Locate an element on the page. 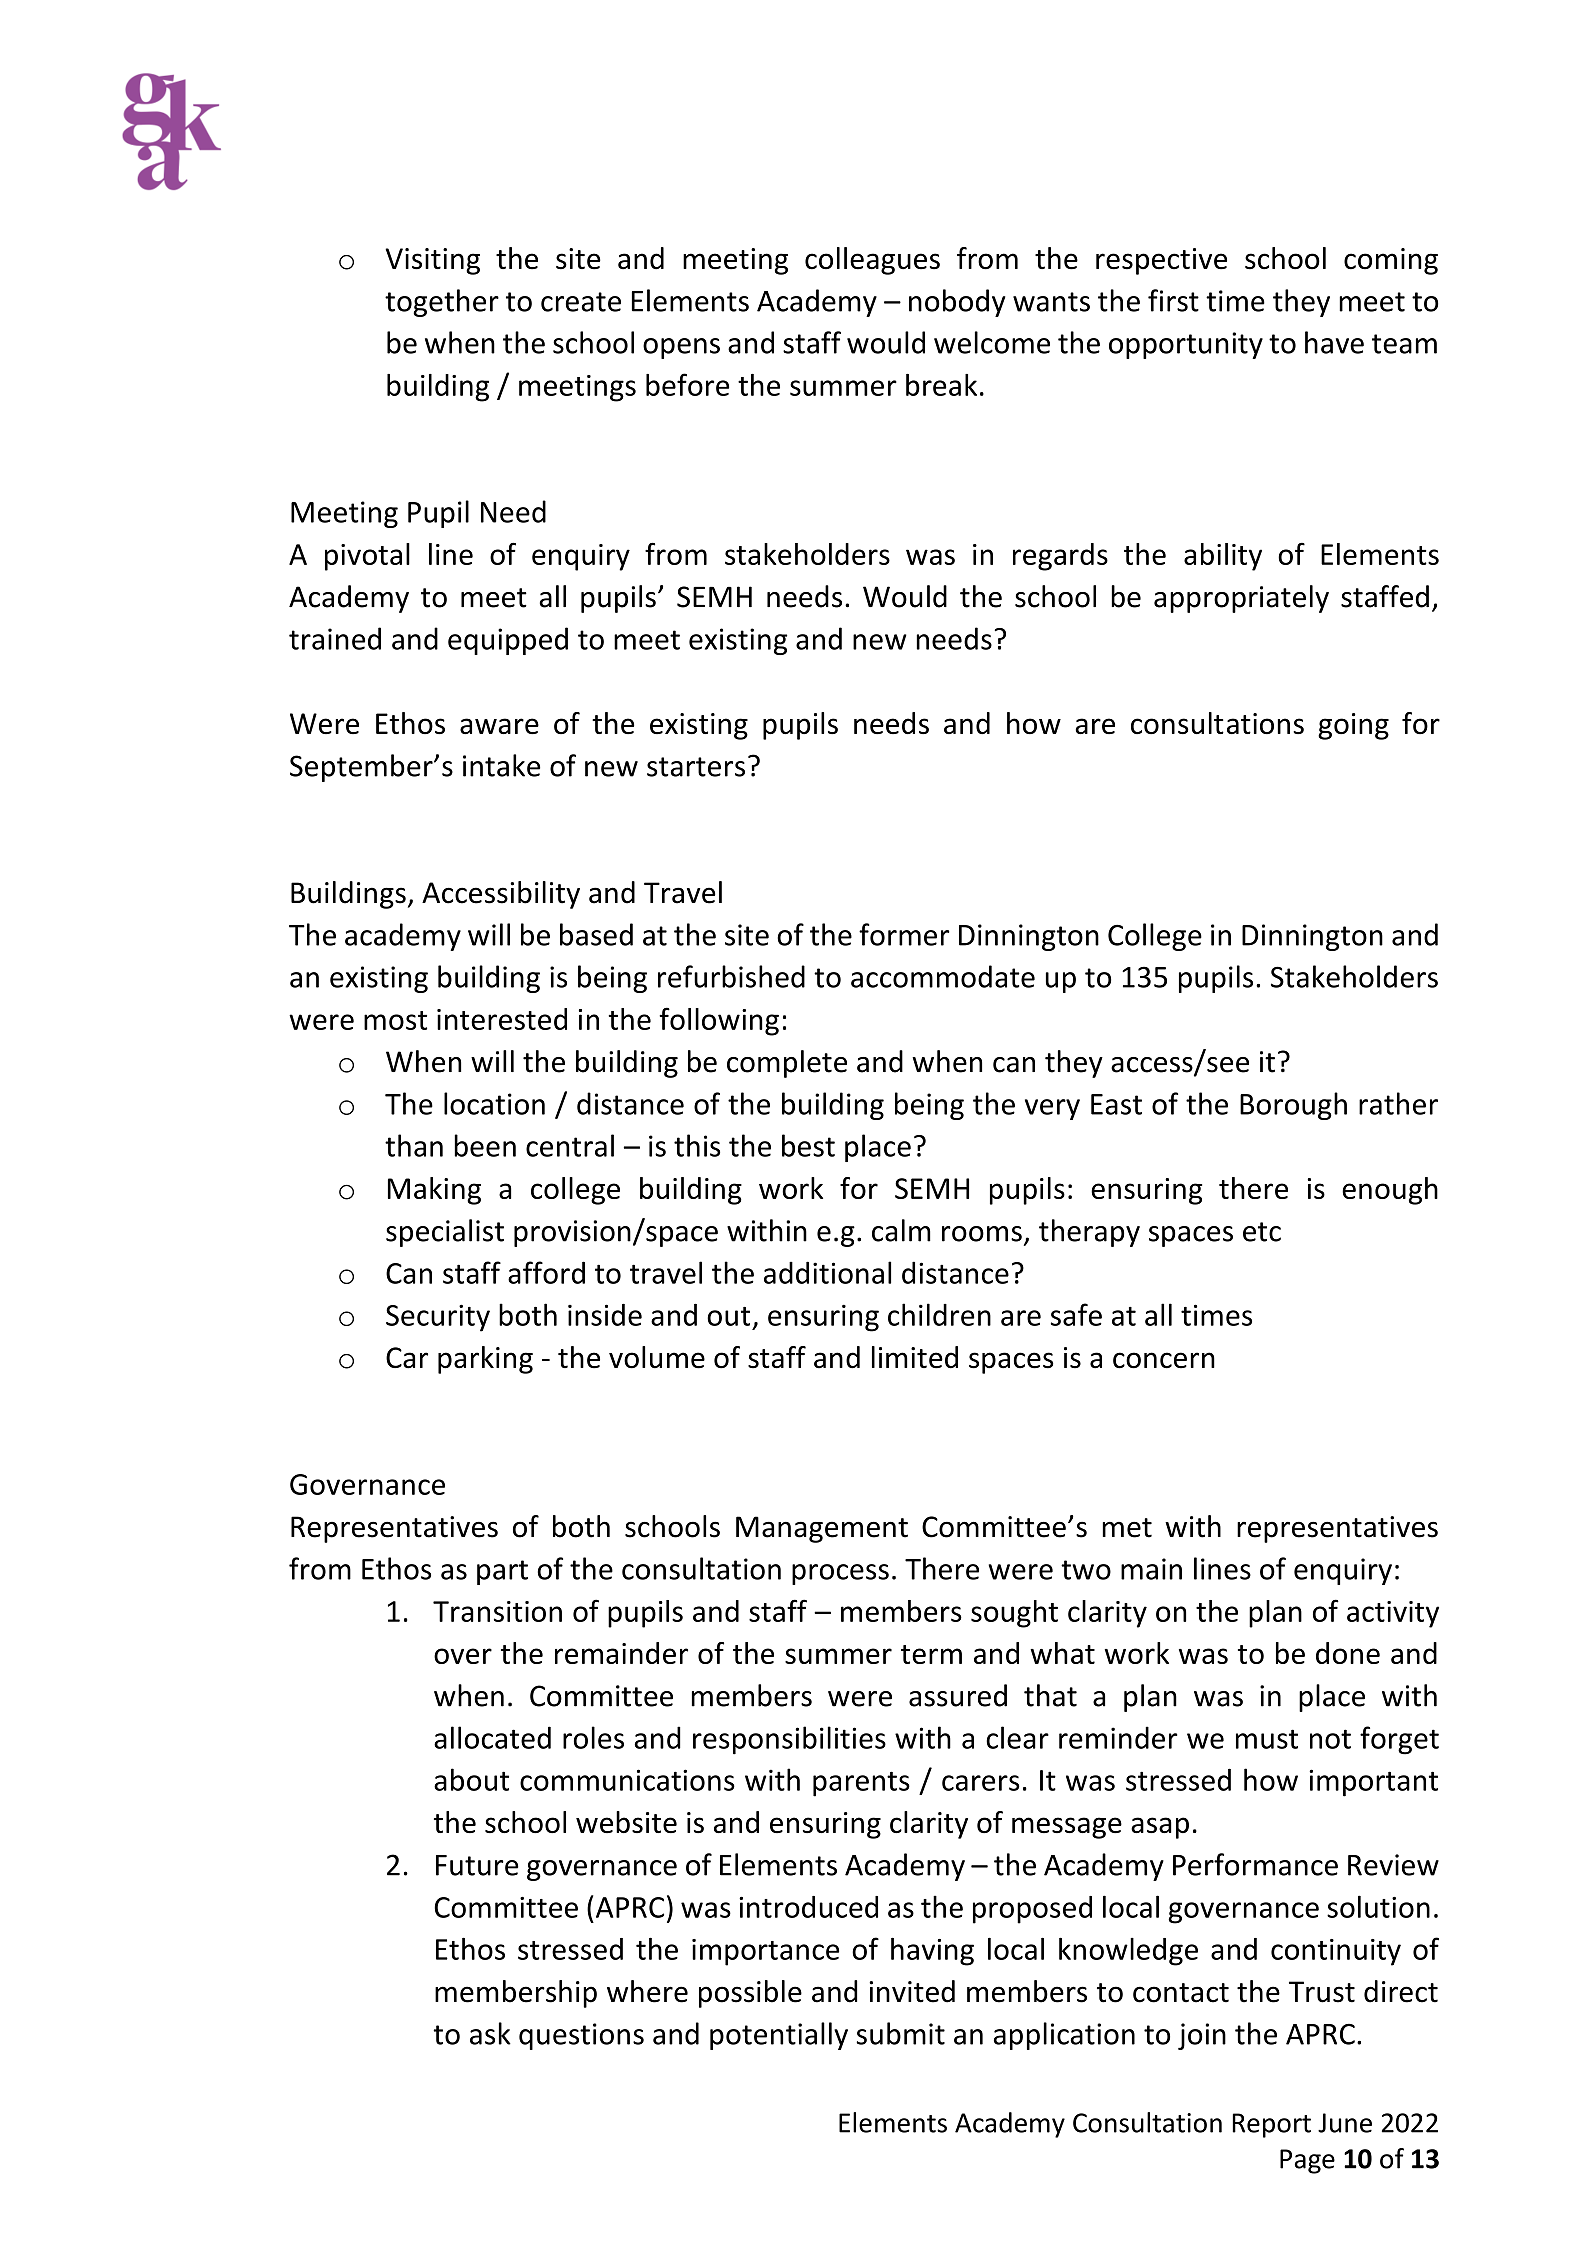 The image size is (1592, 2251). intake is located at coordinates (502, 765).
